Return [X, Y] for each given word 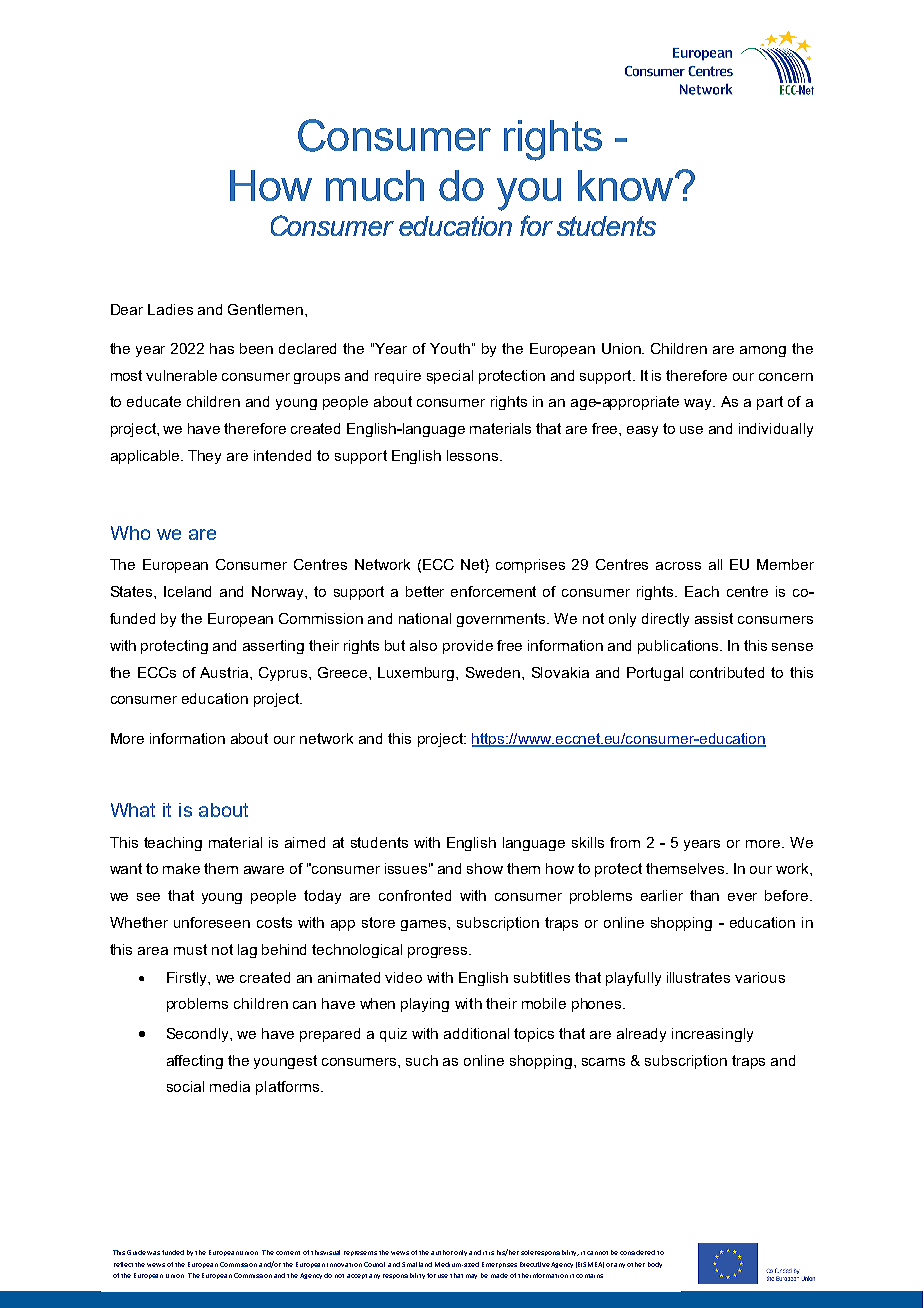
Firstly [188, 979]
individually [776, 430]
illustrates [698, 977]
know [627, 185]
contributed [727, 672]
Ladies [170, 309]
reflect [123, 1264]
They [204, 457]
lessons [474, 455]
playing [425, 1005]
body [655, 1265]
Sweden [494, 672]
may [471, 1276]
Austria [225, 672]
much [375, 185]
